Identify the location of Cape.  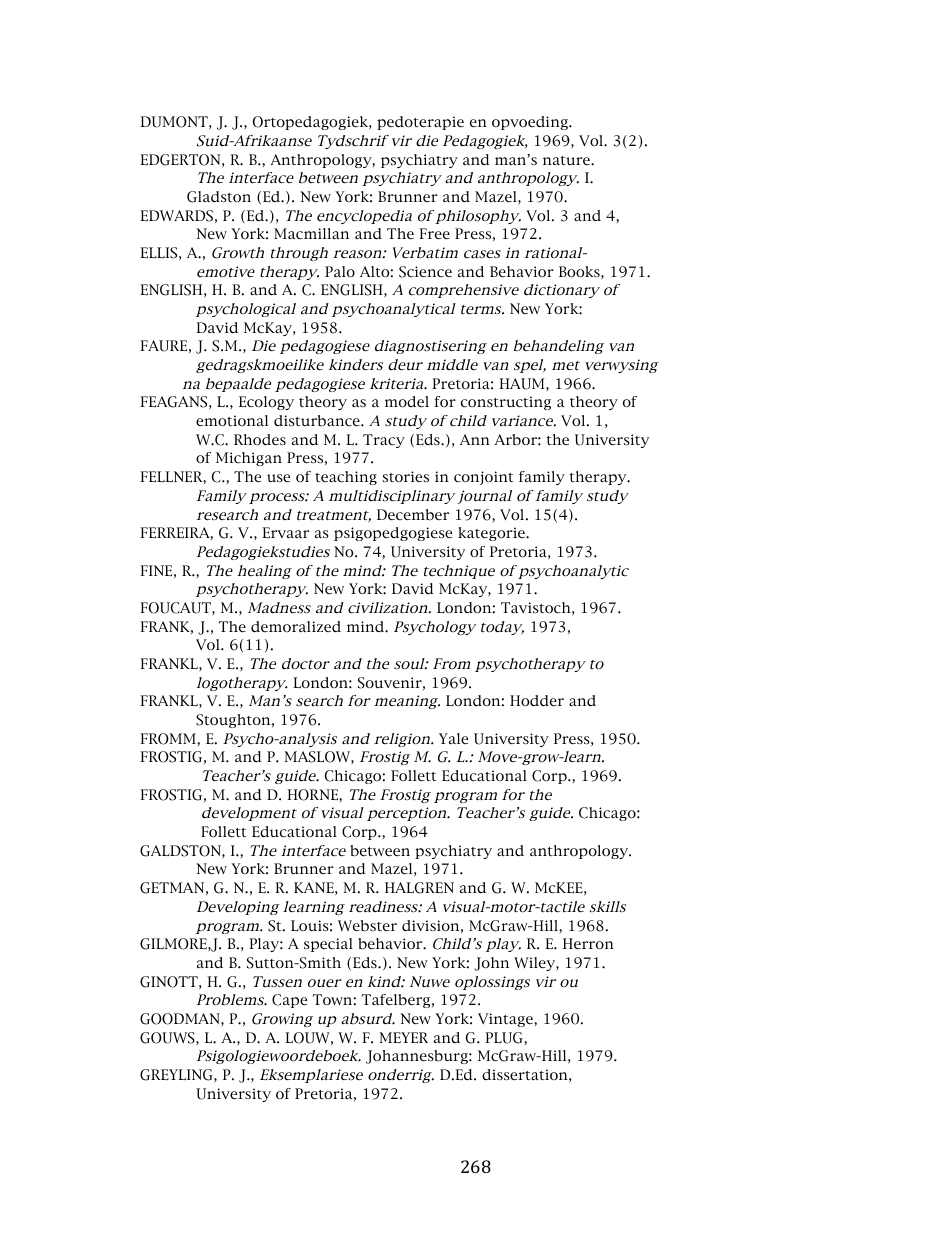
(289, 1001).
